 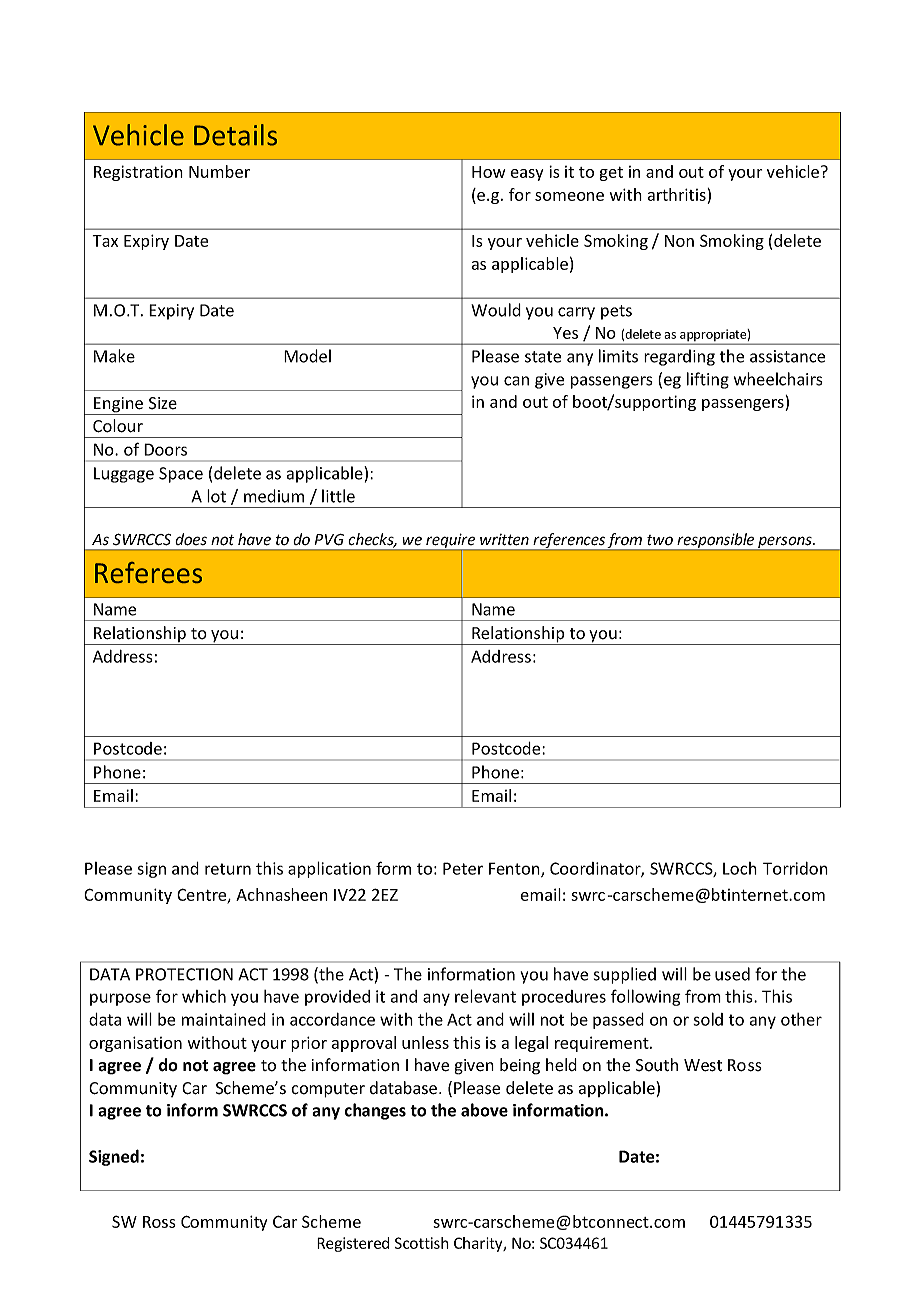 What do you see at coordinates (191, 539) in the screenshot?
I see `does` at bounding box center [191, 539].
